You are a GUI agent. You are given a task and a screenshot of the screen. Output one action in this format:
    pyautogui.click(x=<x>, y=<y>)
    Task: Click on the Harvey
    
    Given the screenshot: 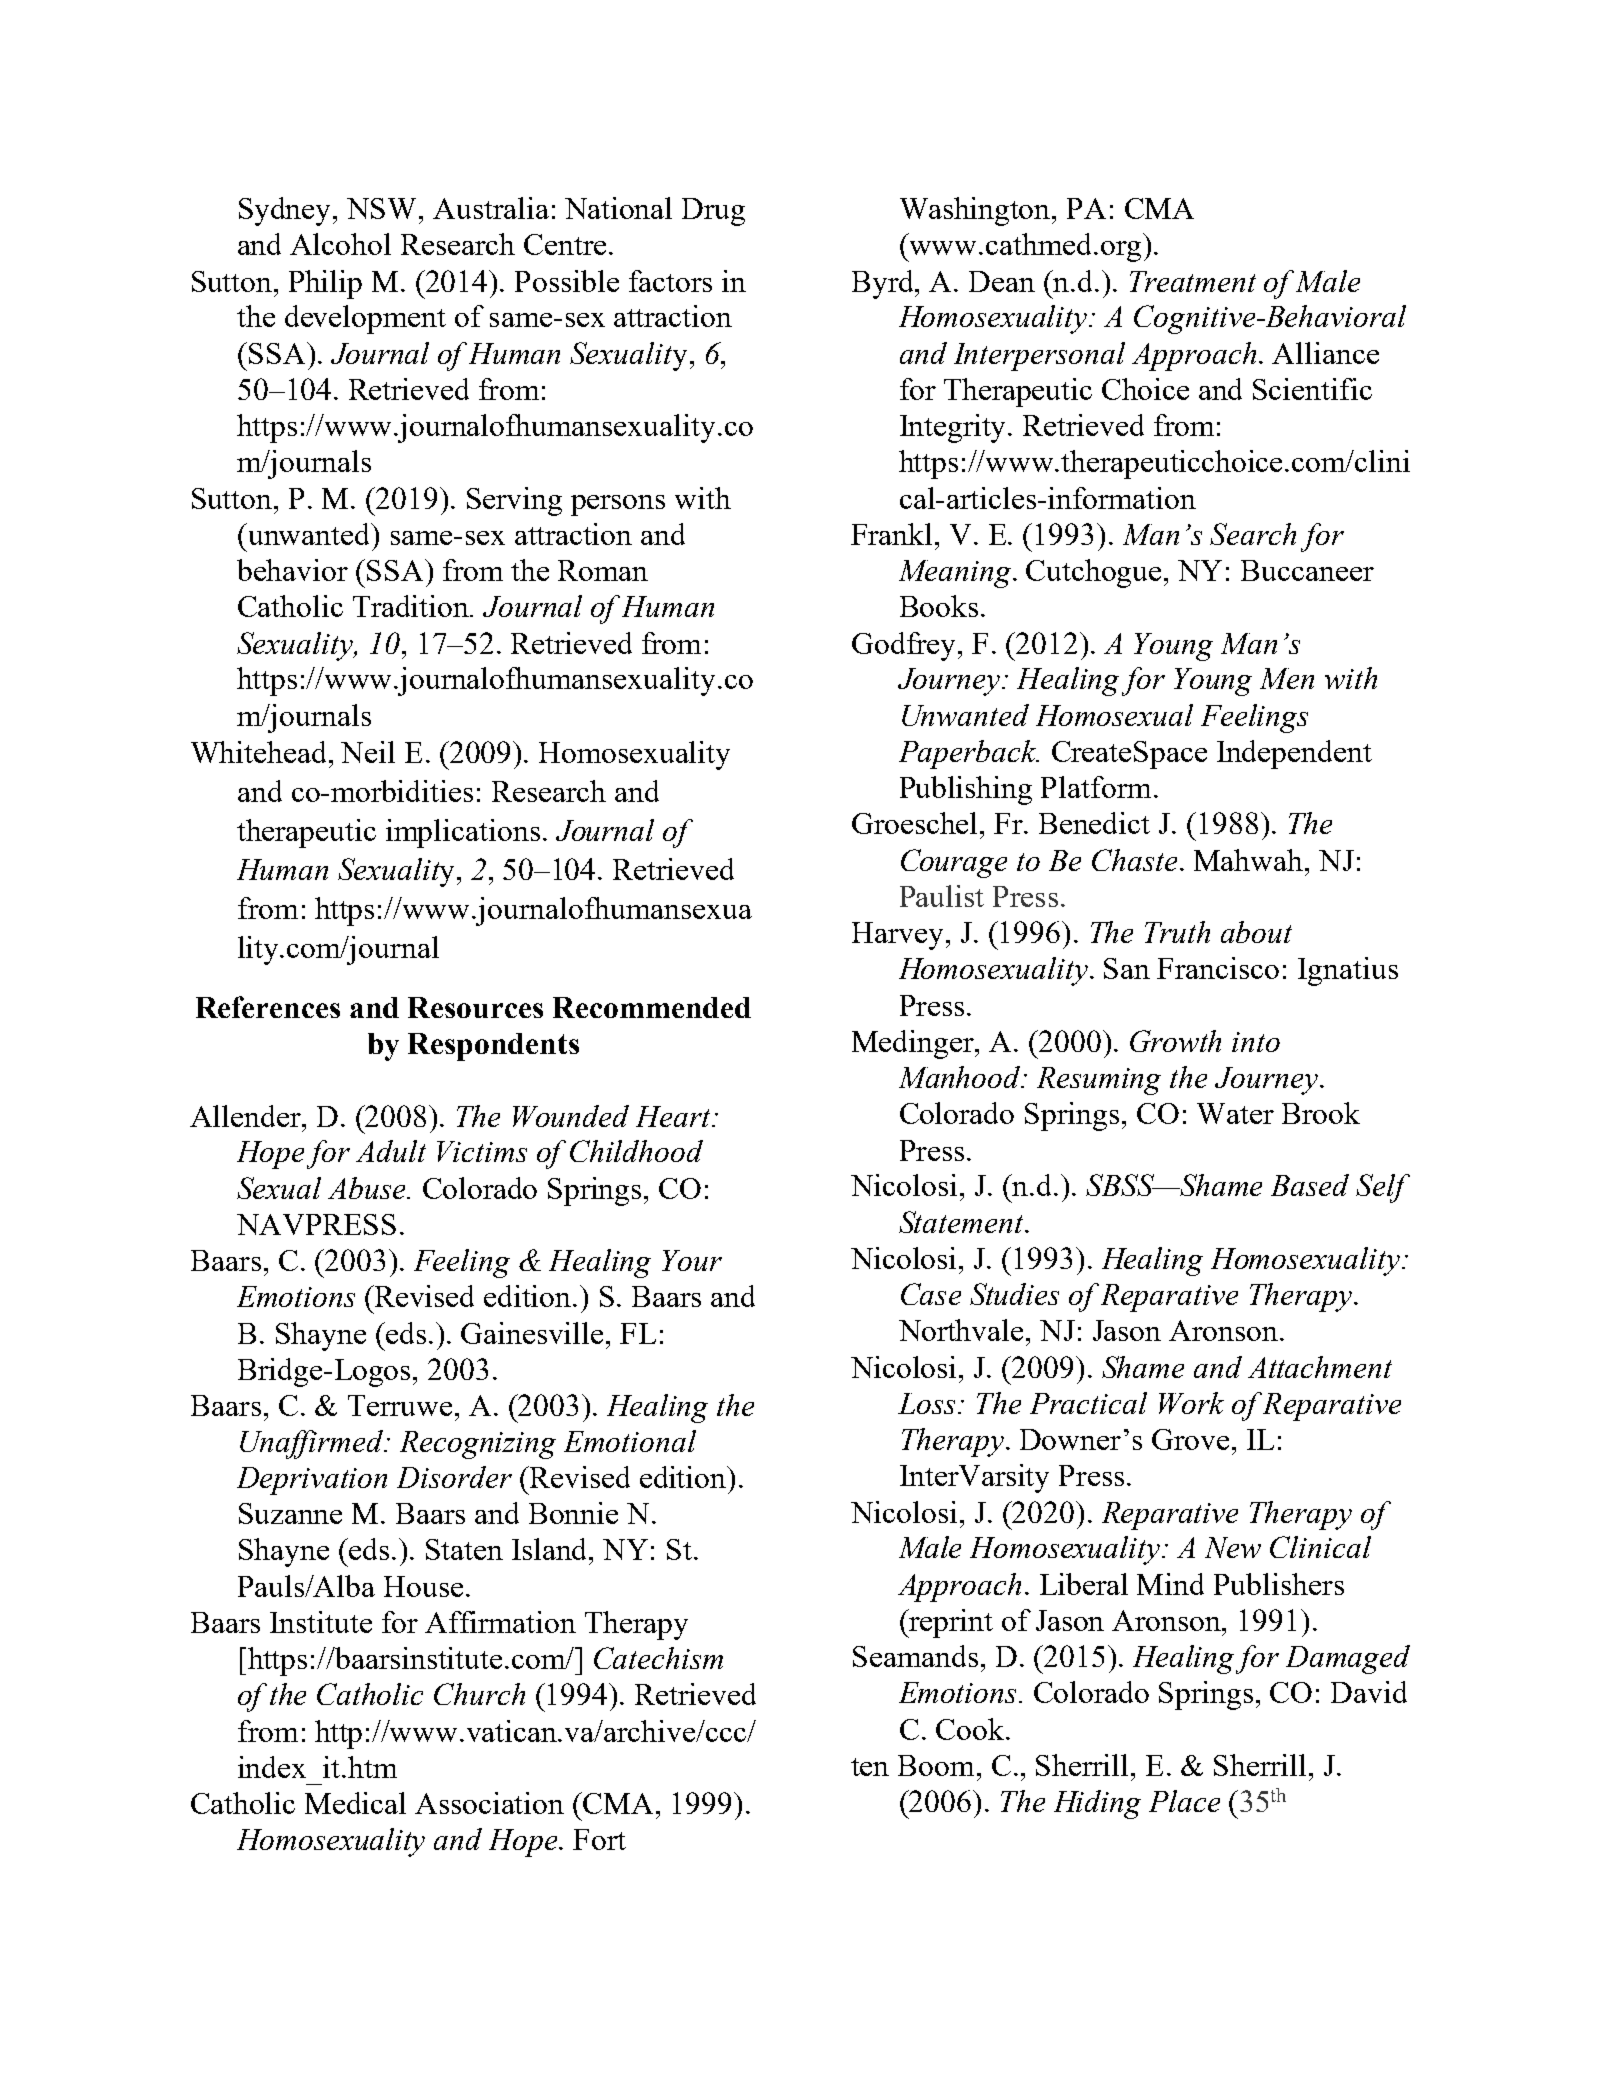 What is the action you would take?
    pyautogui.click(x=897, y=936)
